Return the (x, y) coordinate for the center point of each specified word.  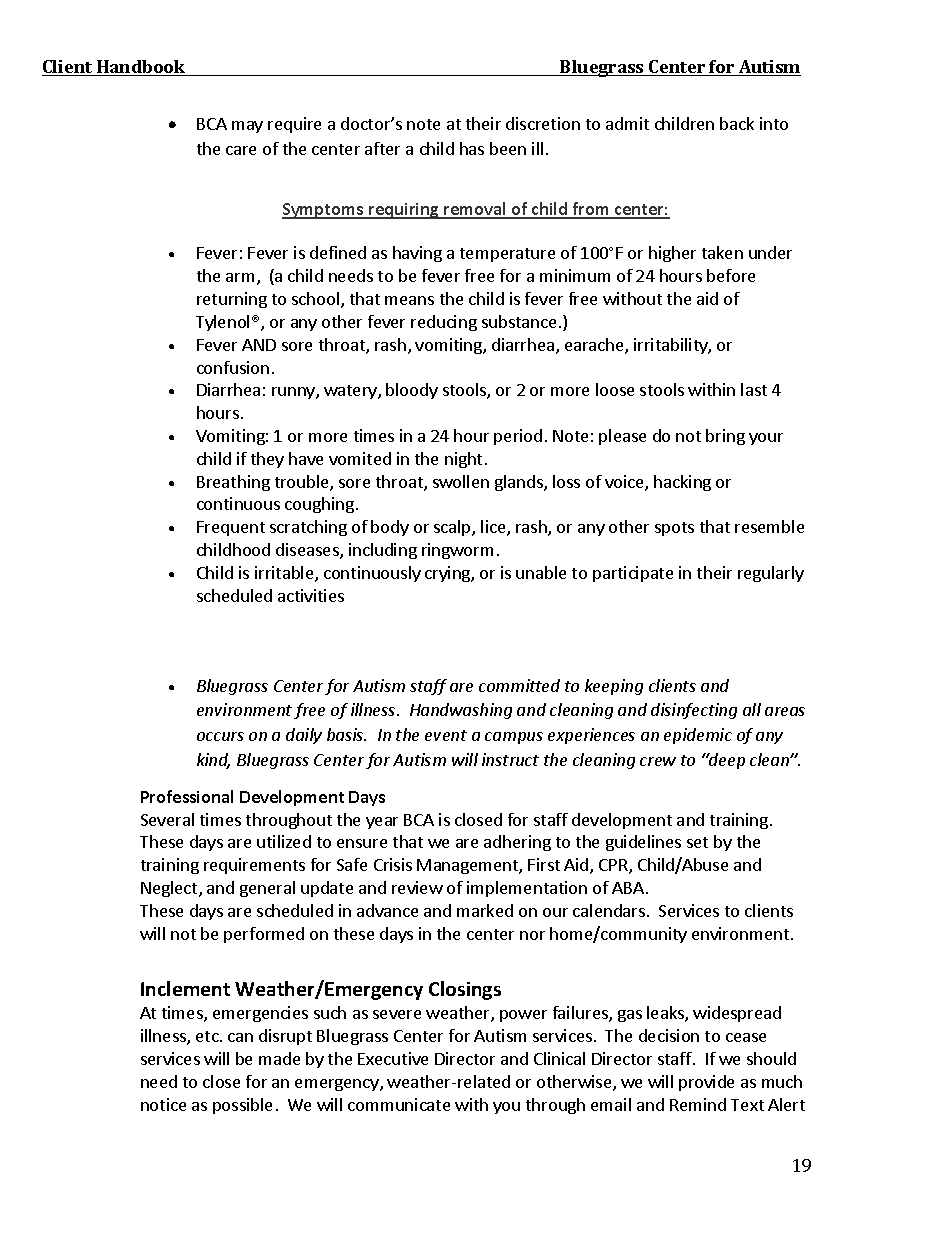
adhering (517, 843)
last (754, 389)
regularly (771, 574)
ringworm (457, 551)
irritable (285, 574)
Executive (393, 1058)
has (472, 148)
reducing (444, 323)
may (247, 127)
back (737, 123)
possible (242, 1106)
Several (167, 819)
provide (706, 1083)
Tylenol (222, 323)
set (697, 842)
